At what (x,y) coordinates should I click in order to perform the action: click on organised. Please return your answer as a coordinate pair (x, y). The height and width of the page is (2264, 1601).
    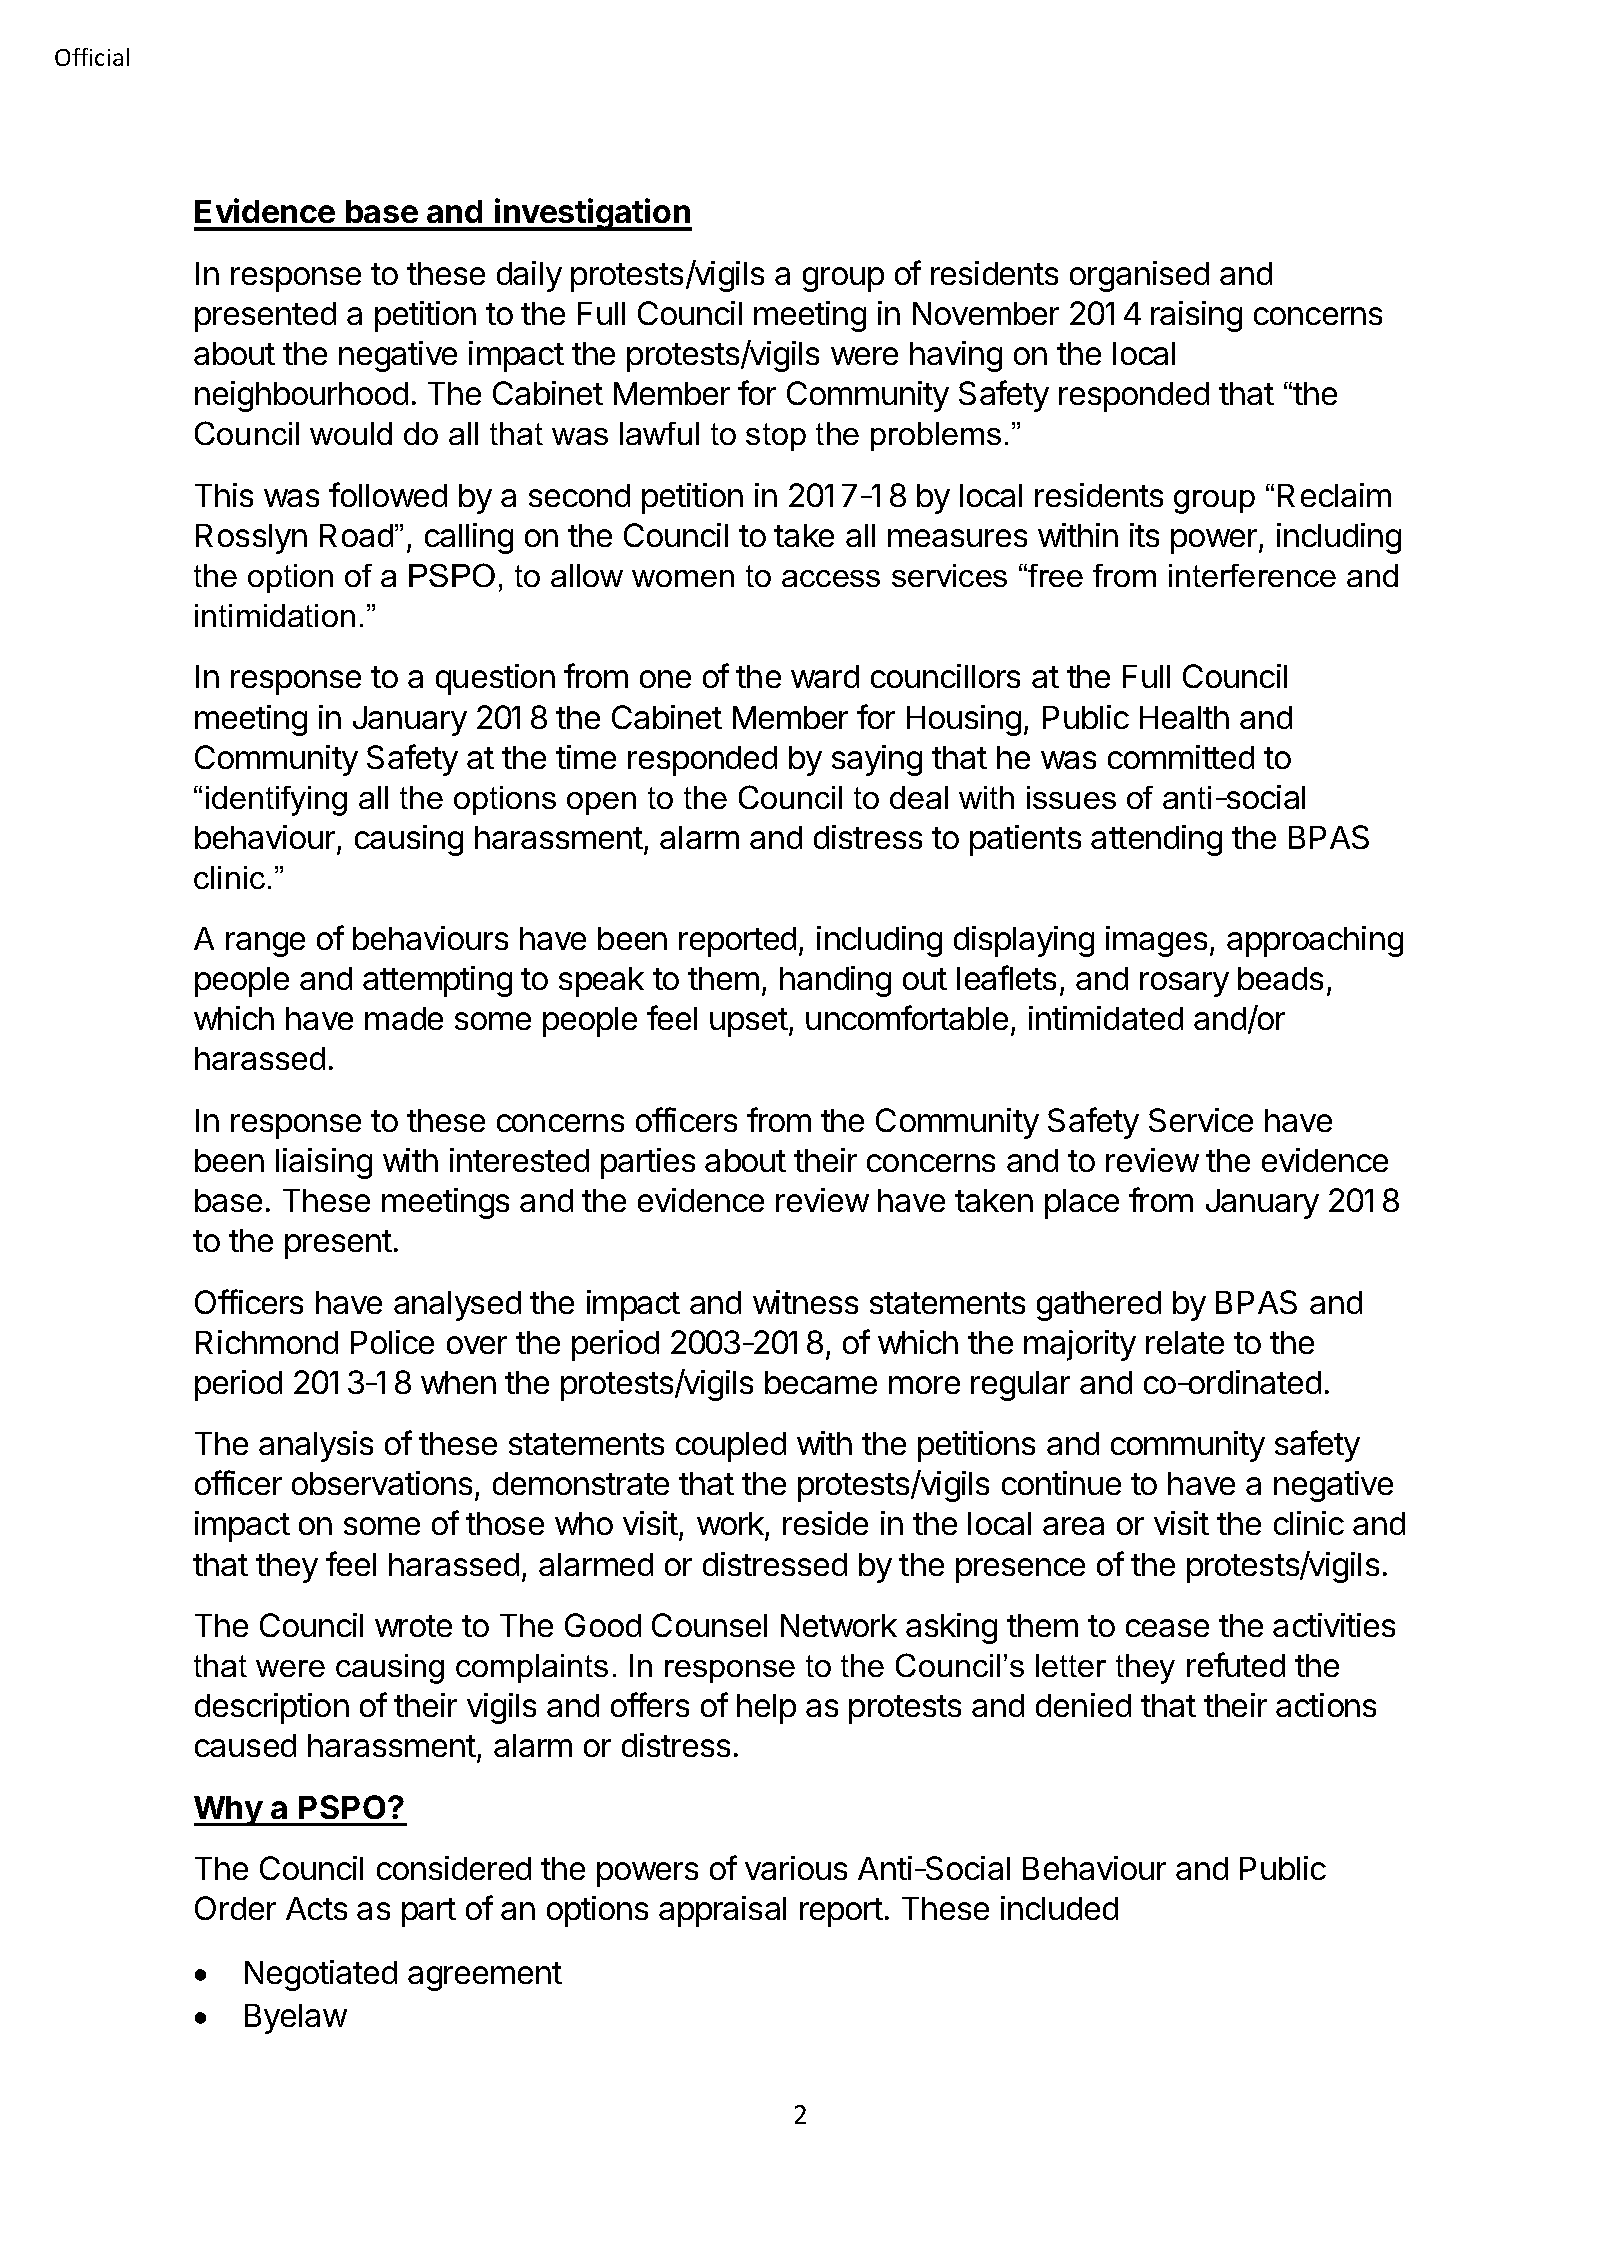
    Looking at the image, I should click on (1139, 276).
